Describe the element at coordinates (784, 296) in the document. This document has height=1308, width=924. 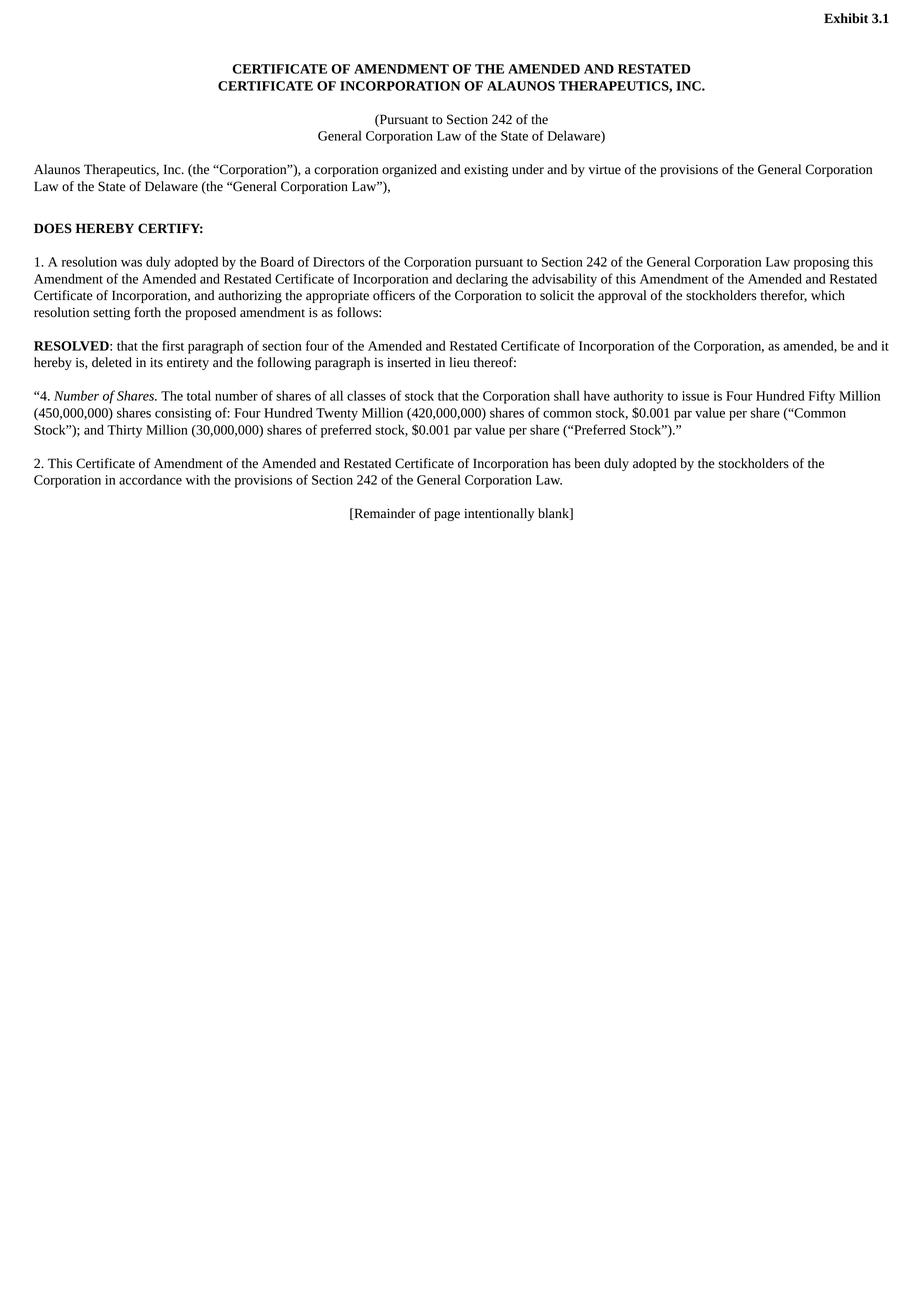
I see `therefor` at that location.
